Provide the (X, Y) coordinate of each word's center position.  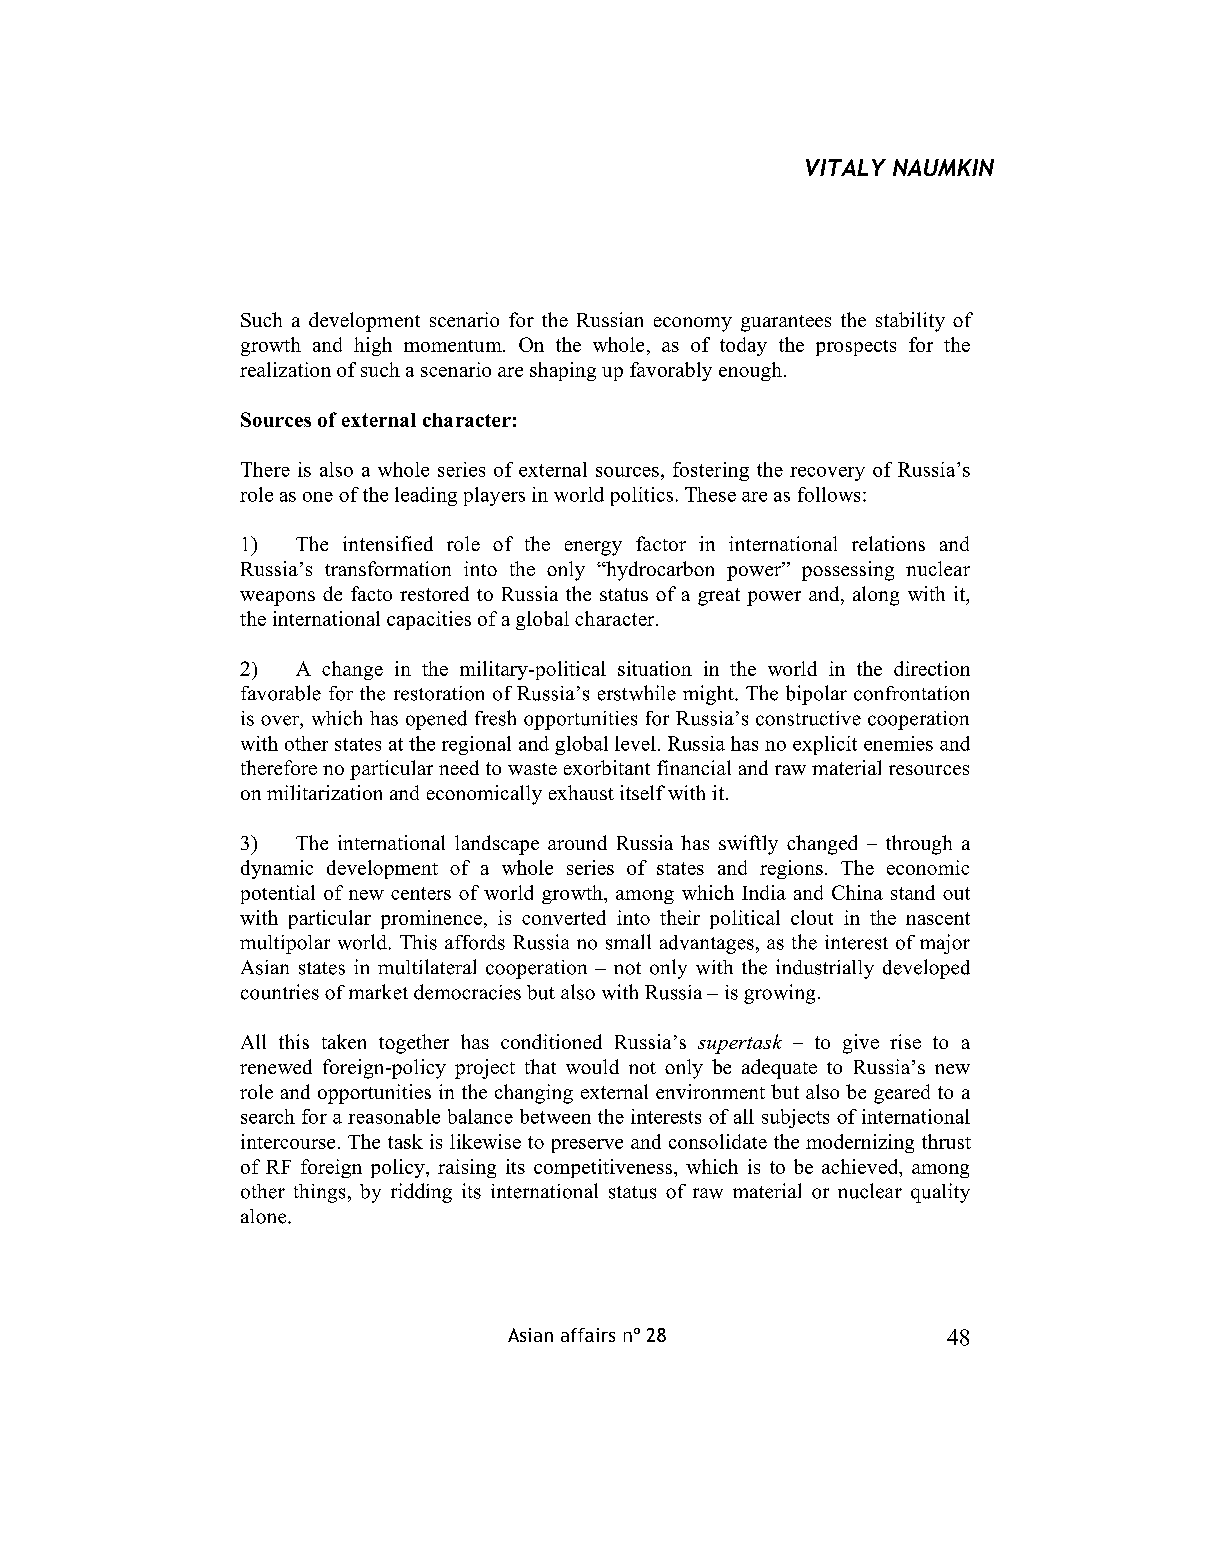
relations (888, 543)
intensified (388, 543)
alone (265, 1216)
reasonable (394, 1116)
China (857, 892)
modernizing (860, 1143)
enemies (898, 743)
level (635, 743)
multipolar (285, 944)
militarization (324, 792)
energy (593, 548)
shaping (563, 371)
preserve (587, 1146)
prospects (856, 348)
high (373, 346)
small (628, 942)
